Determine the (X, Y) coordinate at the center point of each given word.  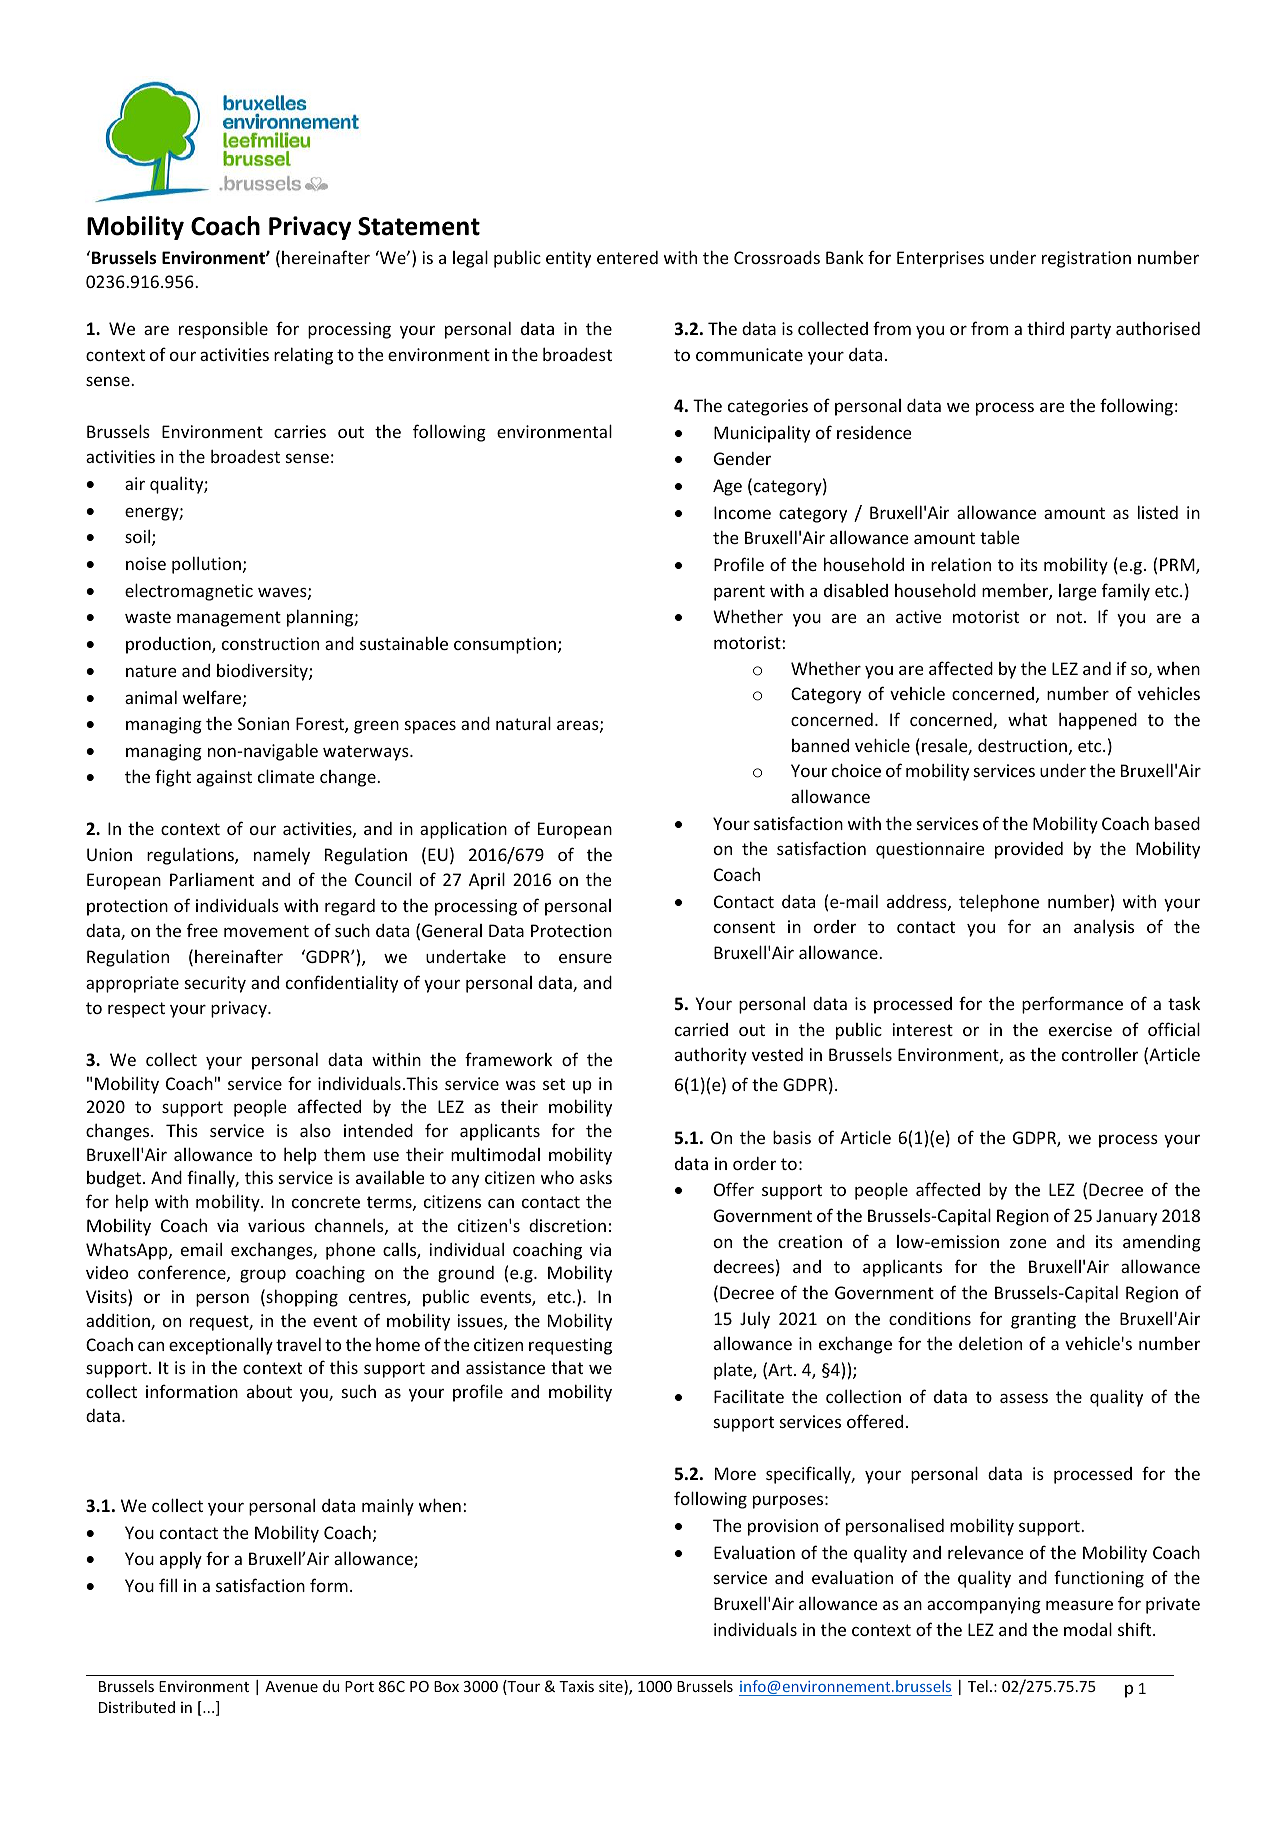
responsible (223, 330)
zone (1028, 1243)
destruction (1022, 745)
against (224, 778)
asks (596, 1177)
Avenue (291, 1686)
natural (523, 723)
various (276, 1225)
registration (1086, 259)
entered (627, 257)
